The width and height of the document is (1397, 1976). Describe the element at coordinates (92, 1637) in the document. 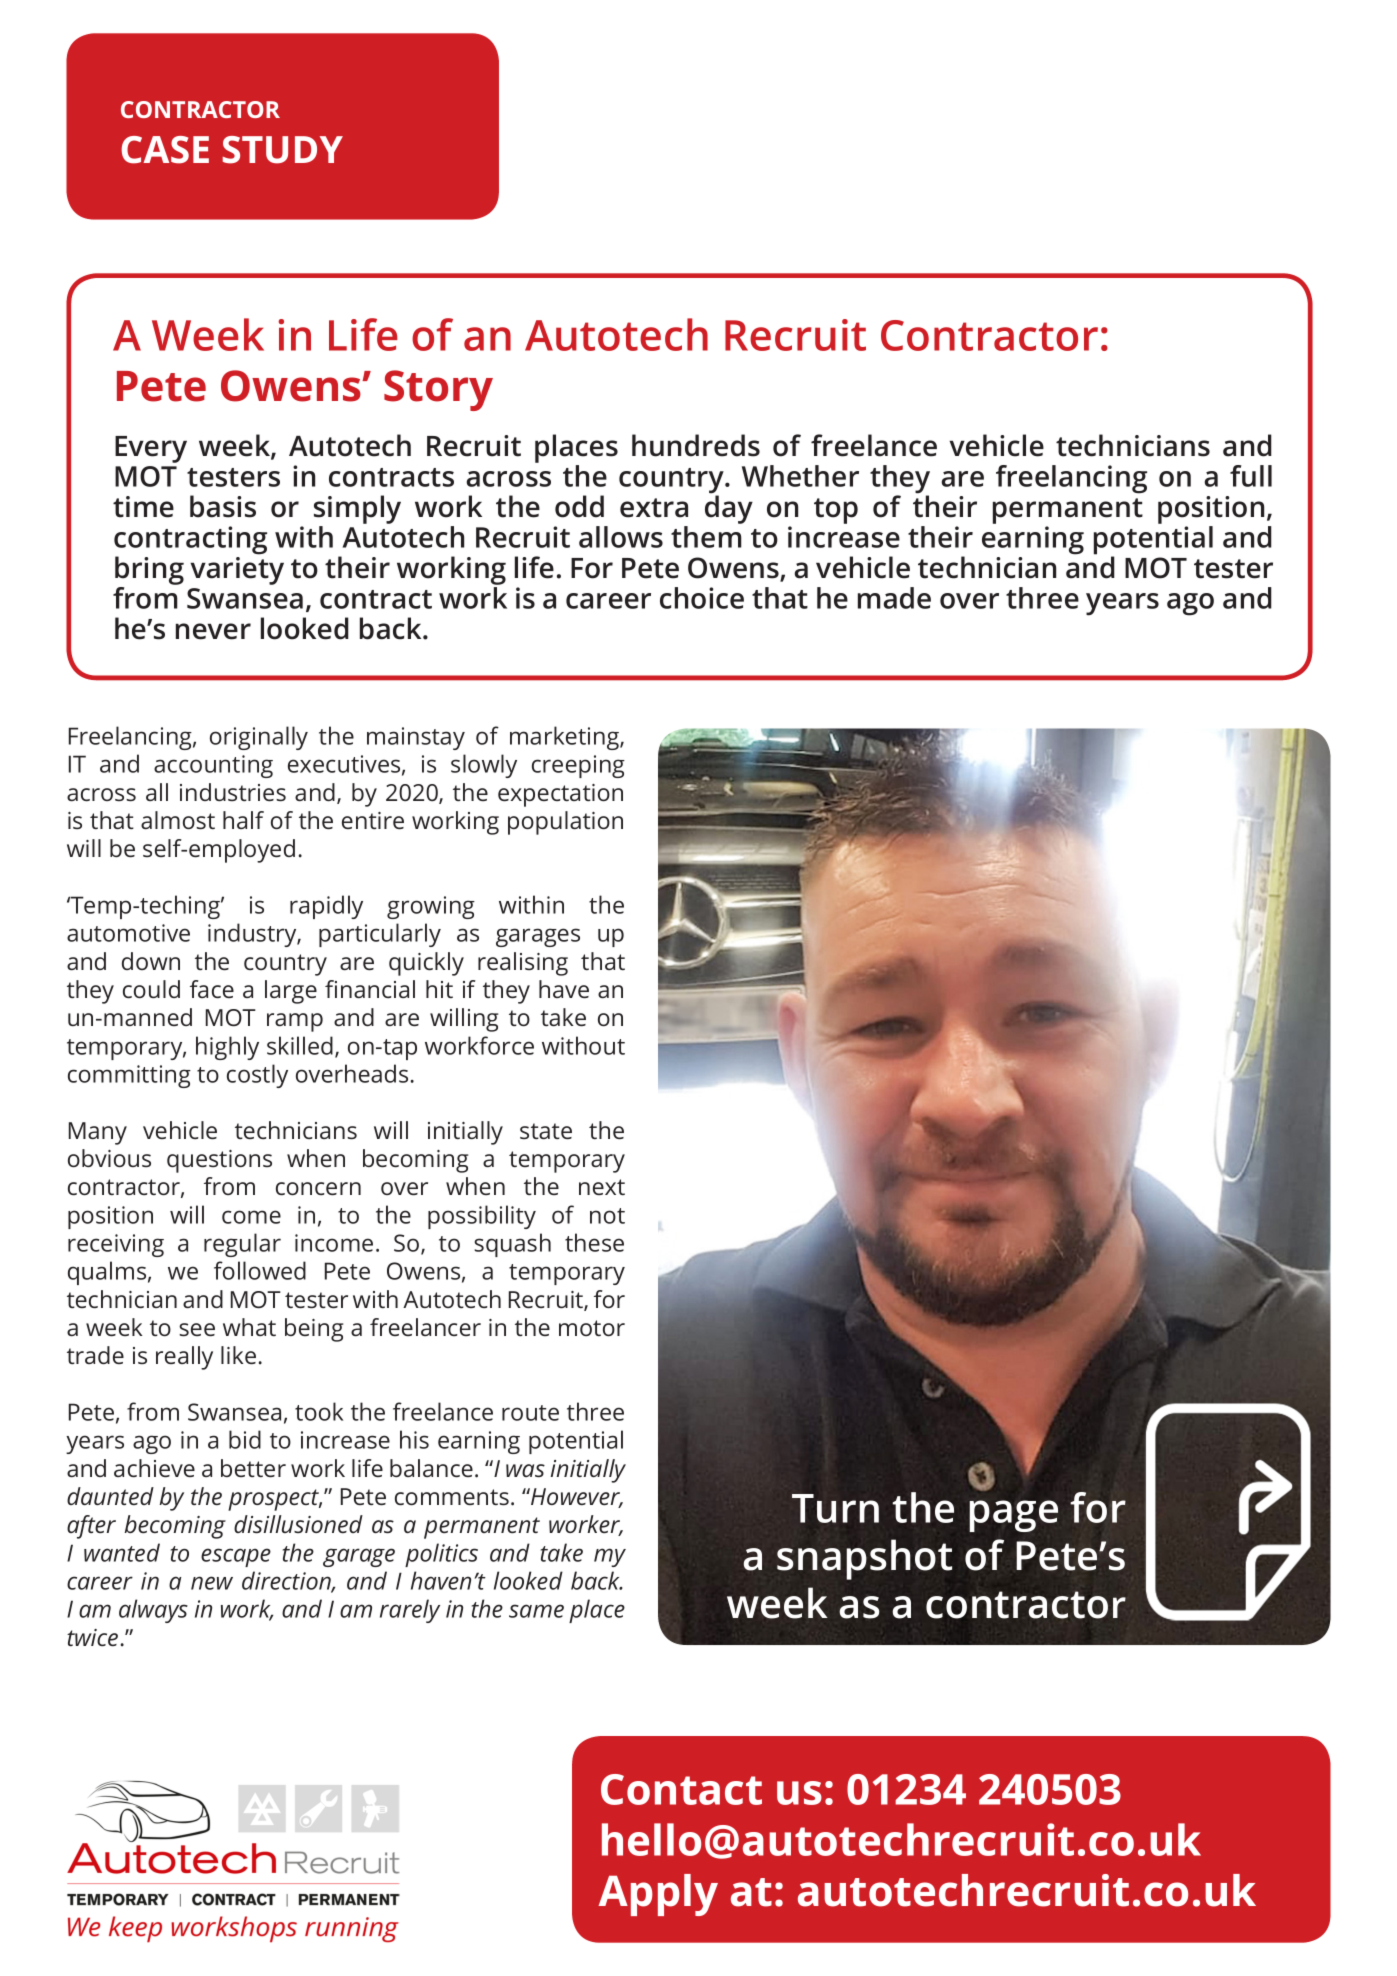

I see `twice` at that location.
